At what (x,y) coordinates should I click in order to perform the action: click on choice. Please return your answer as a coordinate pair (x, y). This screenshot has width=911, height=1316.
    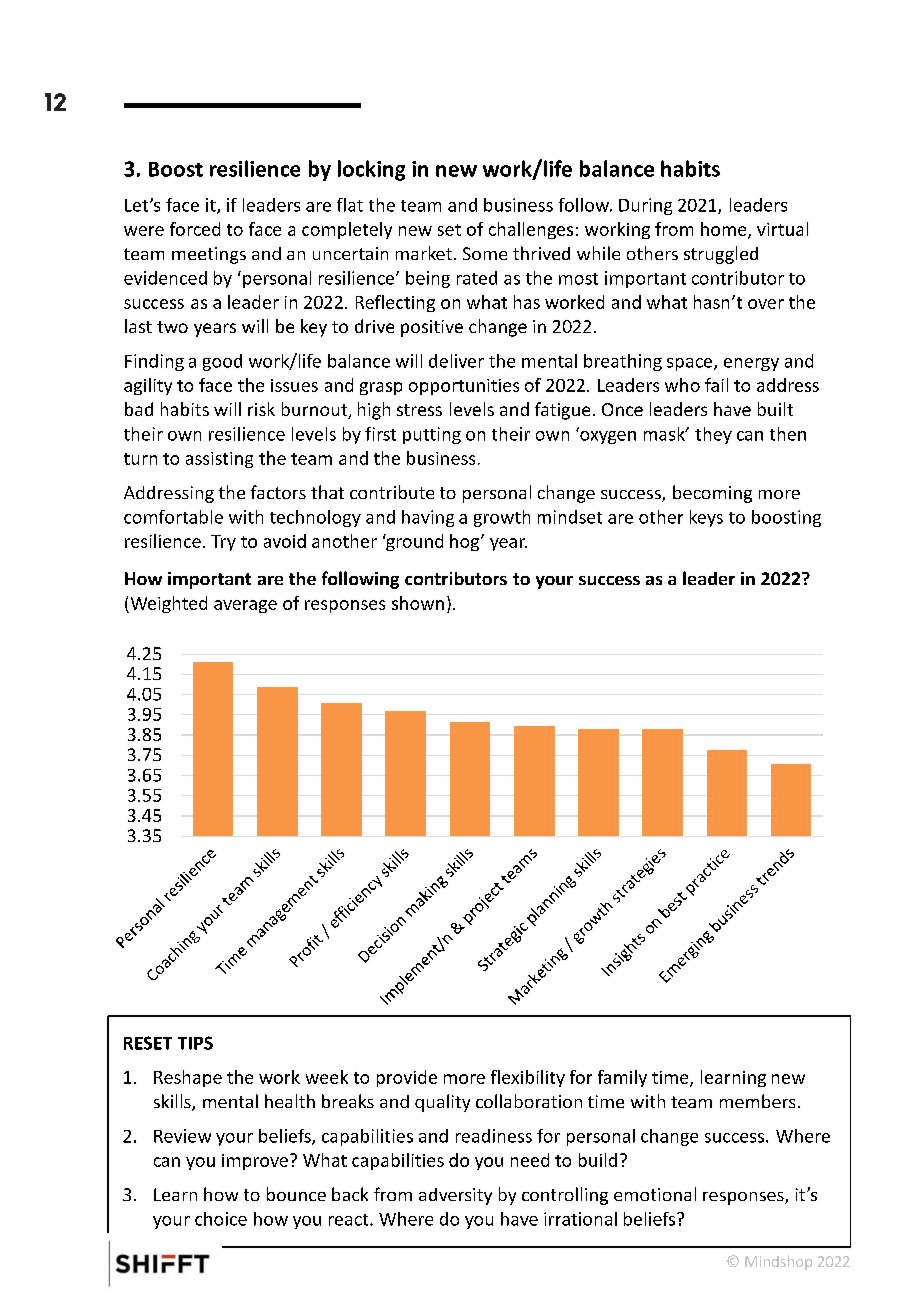
    Looking at the image, I should click on (221, 1219).
